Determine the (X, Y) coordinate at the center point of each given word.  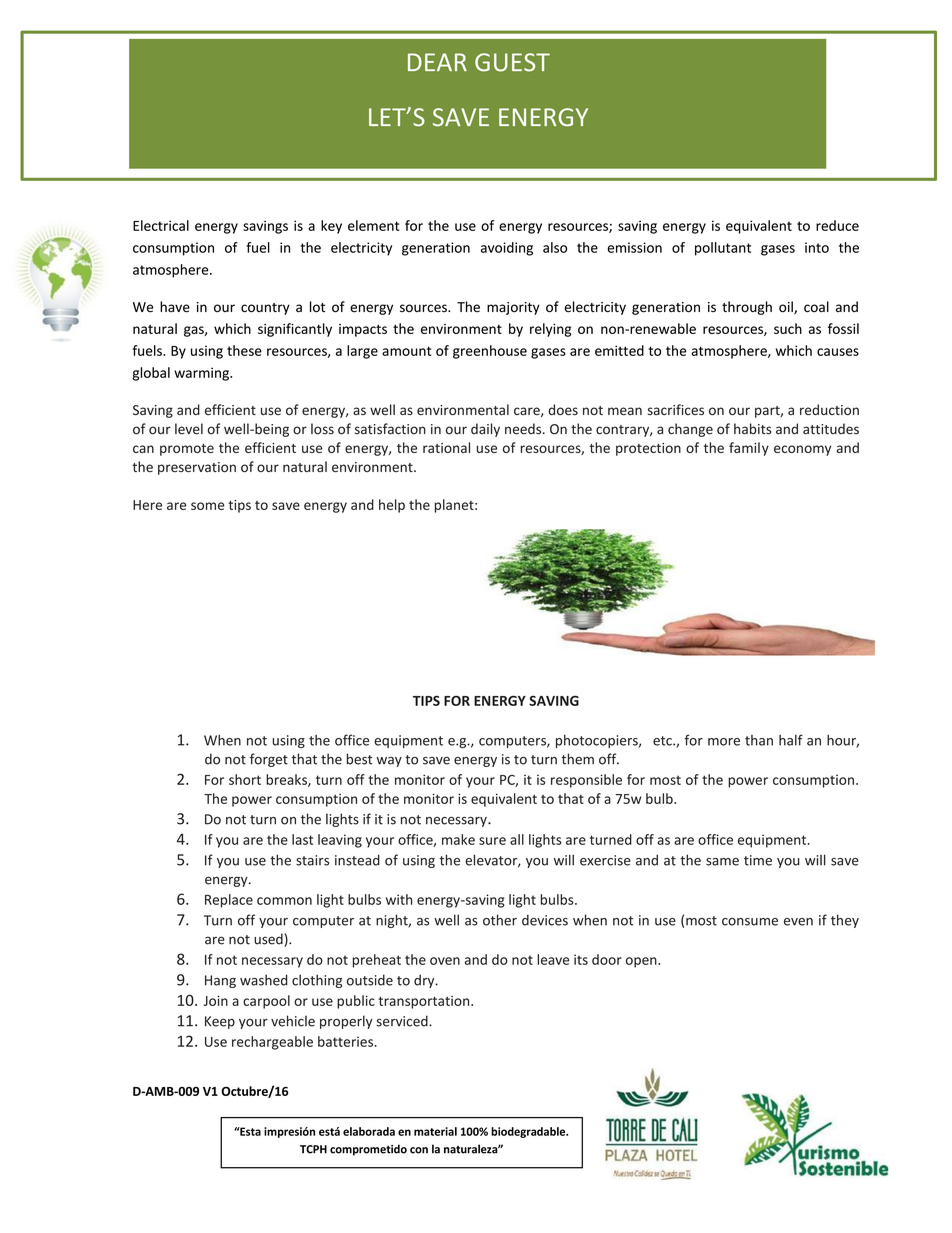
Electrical (161, 225)
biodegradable (529, 1132)
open (642, 962)
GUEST (512, 62)
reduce (837, 225)
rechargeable (272, 1043)
